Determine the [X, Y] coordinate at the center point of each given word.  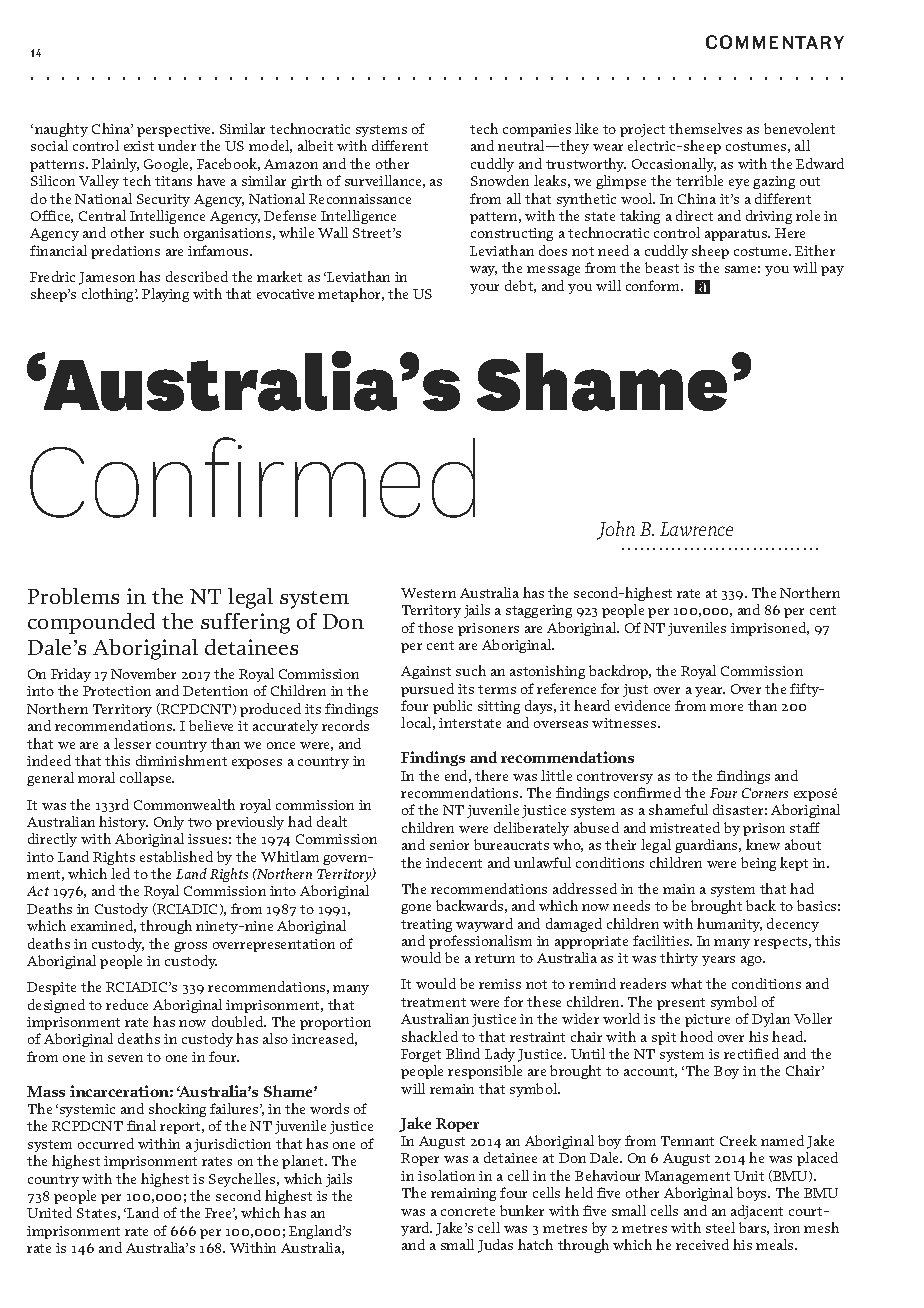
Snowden [500, 180]
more [726, 707]
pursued [427, 690]
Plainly [115, 165]
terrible [699, 180]
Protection [117, 691]
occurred [106, 1143]
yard [416, 1229]
